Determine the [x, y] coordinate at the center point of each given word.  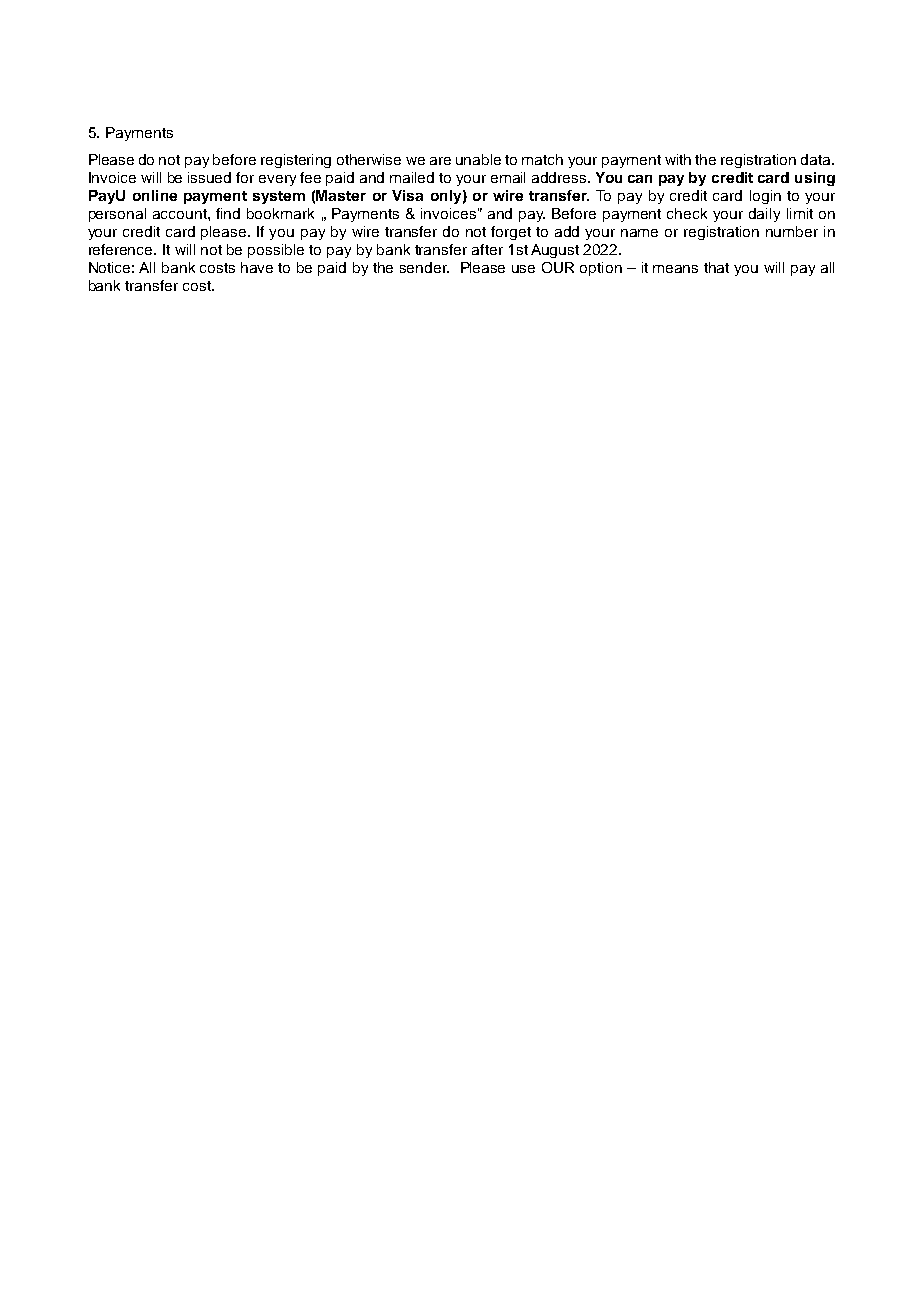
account [181, 214]
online [155, 195]
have [257, 267]
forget [511, 233]
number [792, 231]
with [678, 159]
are [440, 161]
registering [296, 161]
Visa [407, 195]
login [765, 197]
